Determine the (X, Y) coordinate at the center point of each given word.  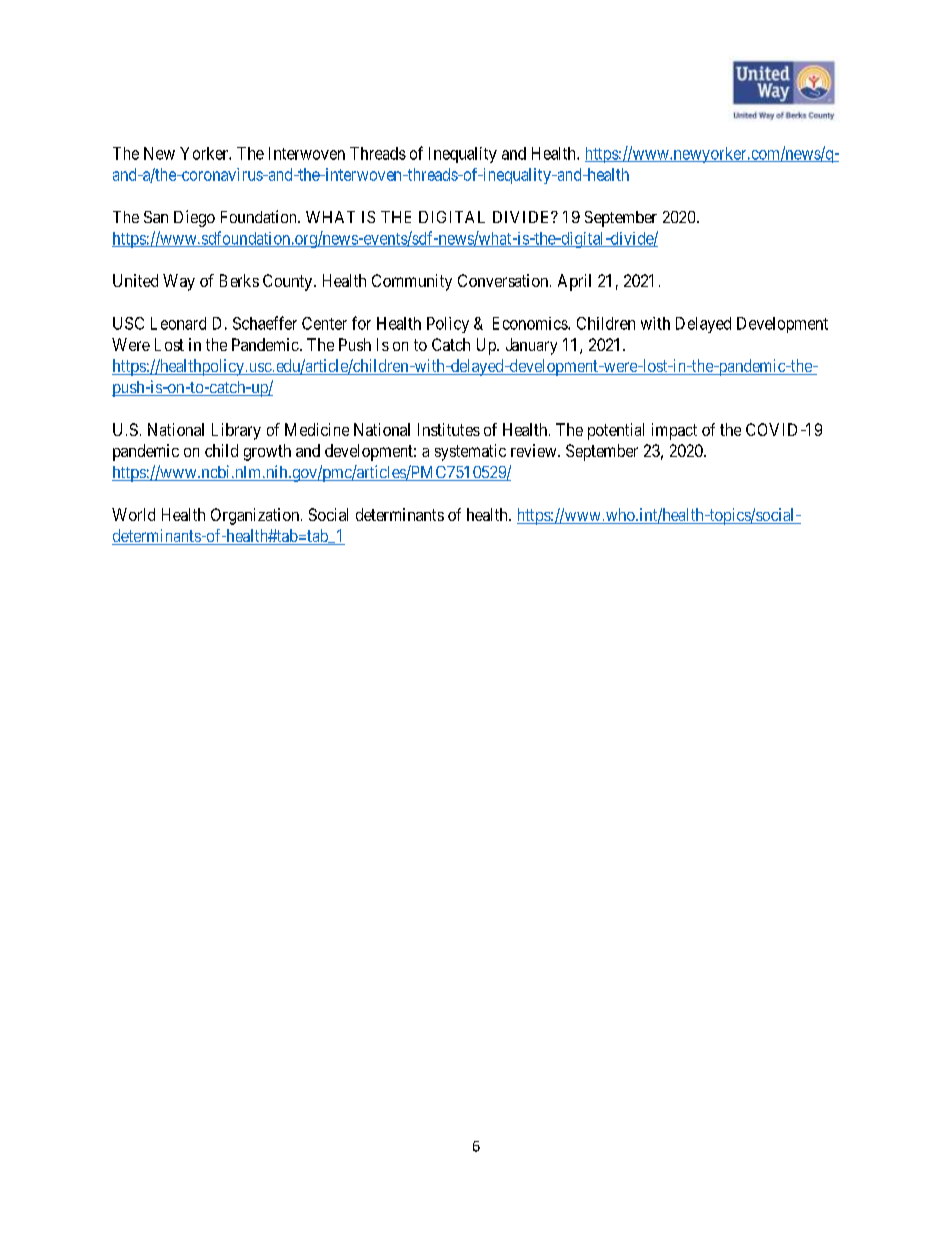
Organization (256, 516)
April (574, 282)
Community (412, 282)
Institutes (449, 429)
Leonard (178, 323)
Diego (194, 218)
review (535, 450)
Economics (531, 323)
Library (236, 431)
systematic (470, 452)
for (361, 323)
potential (616, 431)
